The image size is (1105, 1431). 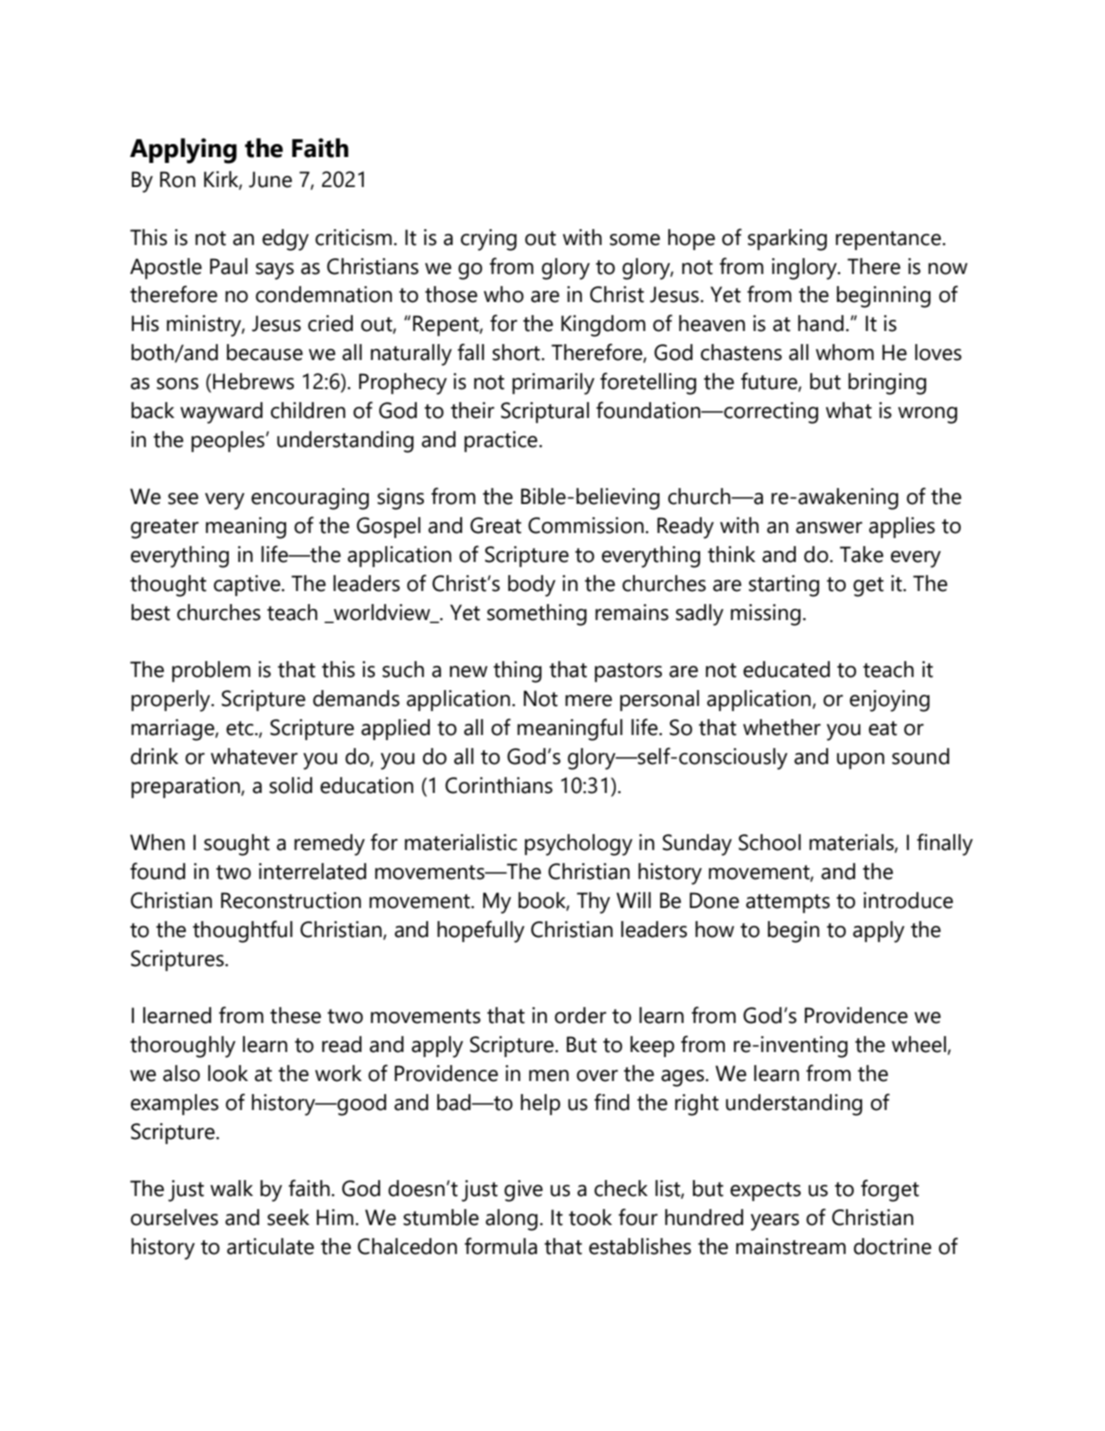 I want to click on enjoying, so click(x=890, y=701).
